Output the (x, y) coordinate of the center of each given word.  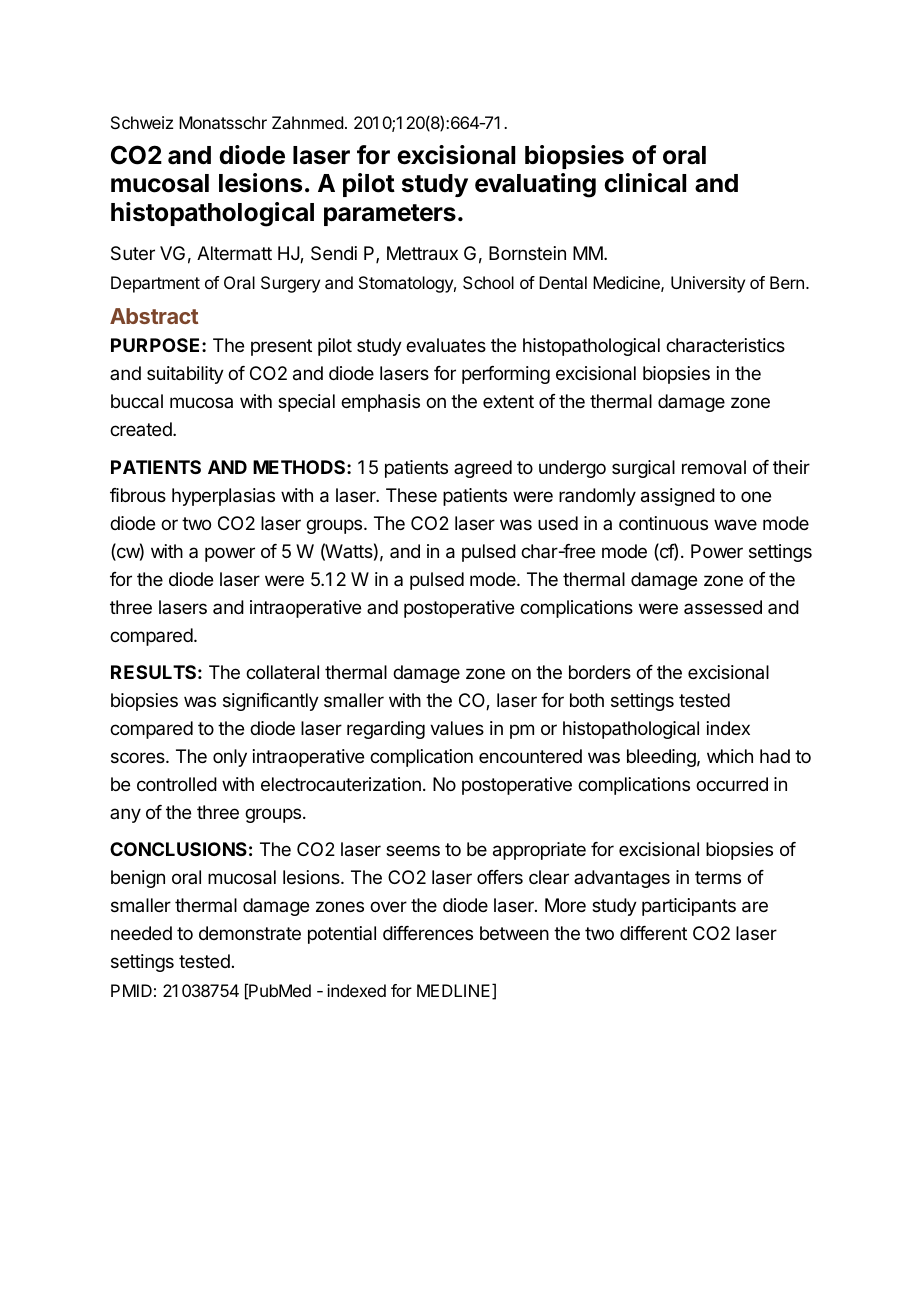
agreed (483, 469)
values (457, 728)
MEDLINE (455, 991)
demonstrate (250, 933)
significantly (271, 702)
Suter (133, 253)
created (142, 429)
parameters (390, 215)
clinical (645, 183)
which (730, 756)
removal (714, 467)
